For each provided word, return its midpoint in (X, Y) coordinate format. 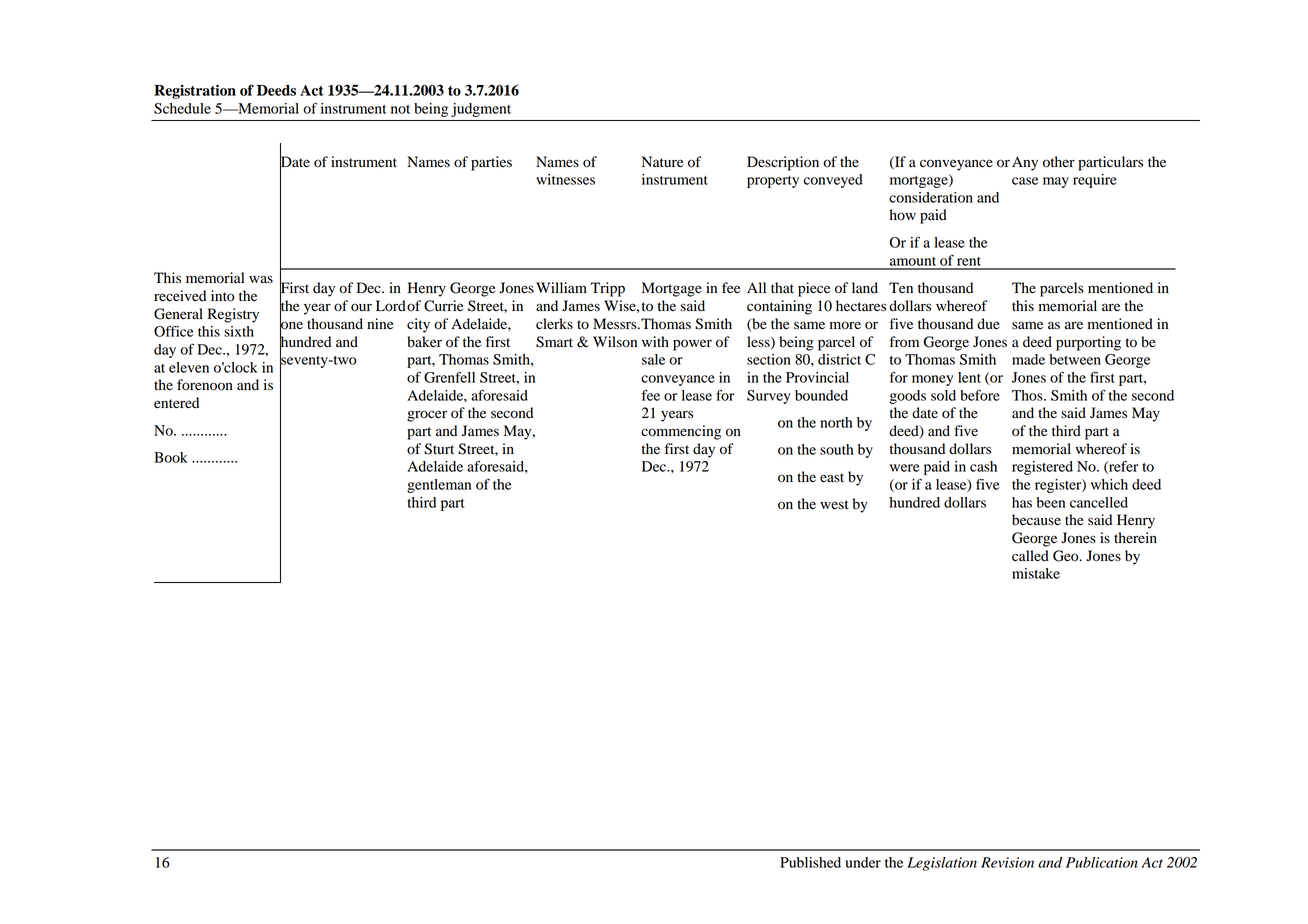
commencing (681, 432)
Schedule (182, 108)
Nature (662, 161)
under (863, 862)
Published (810, 862)
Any (1025, 163)
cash (983, 466)
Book (171, 457)
